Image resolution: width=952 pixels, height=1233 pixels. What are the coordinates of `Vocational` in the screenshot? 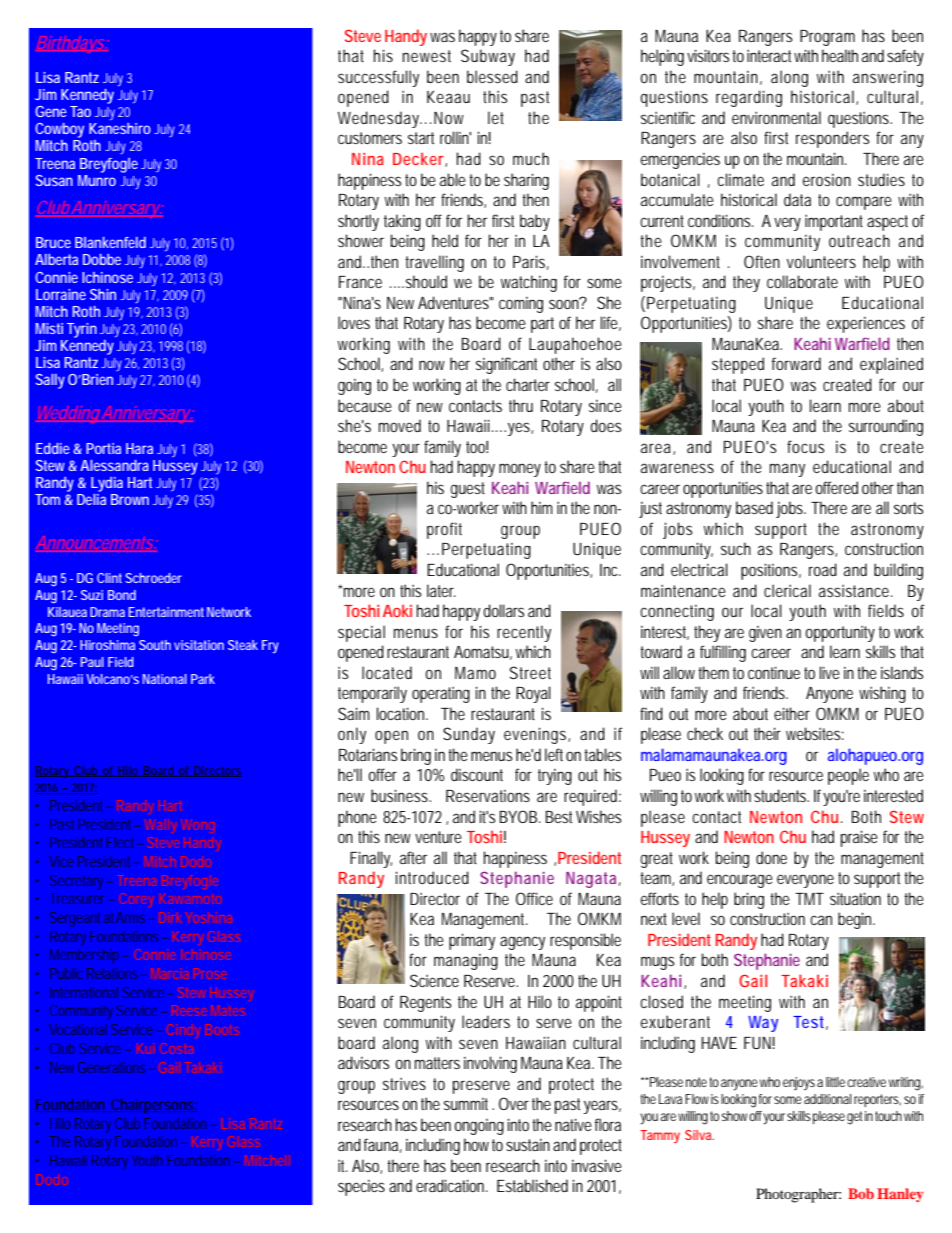 It's located at (78, 1029).
